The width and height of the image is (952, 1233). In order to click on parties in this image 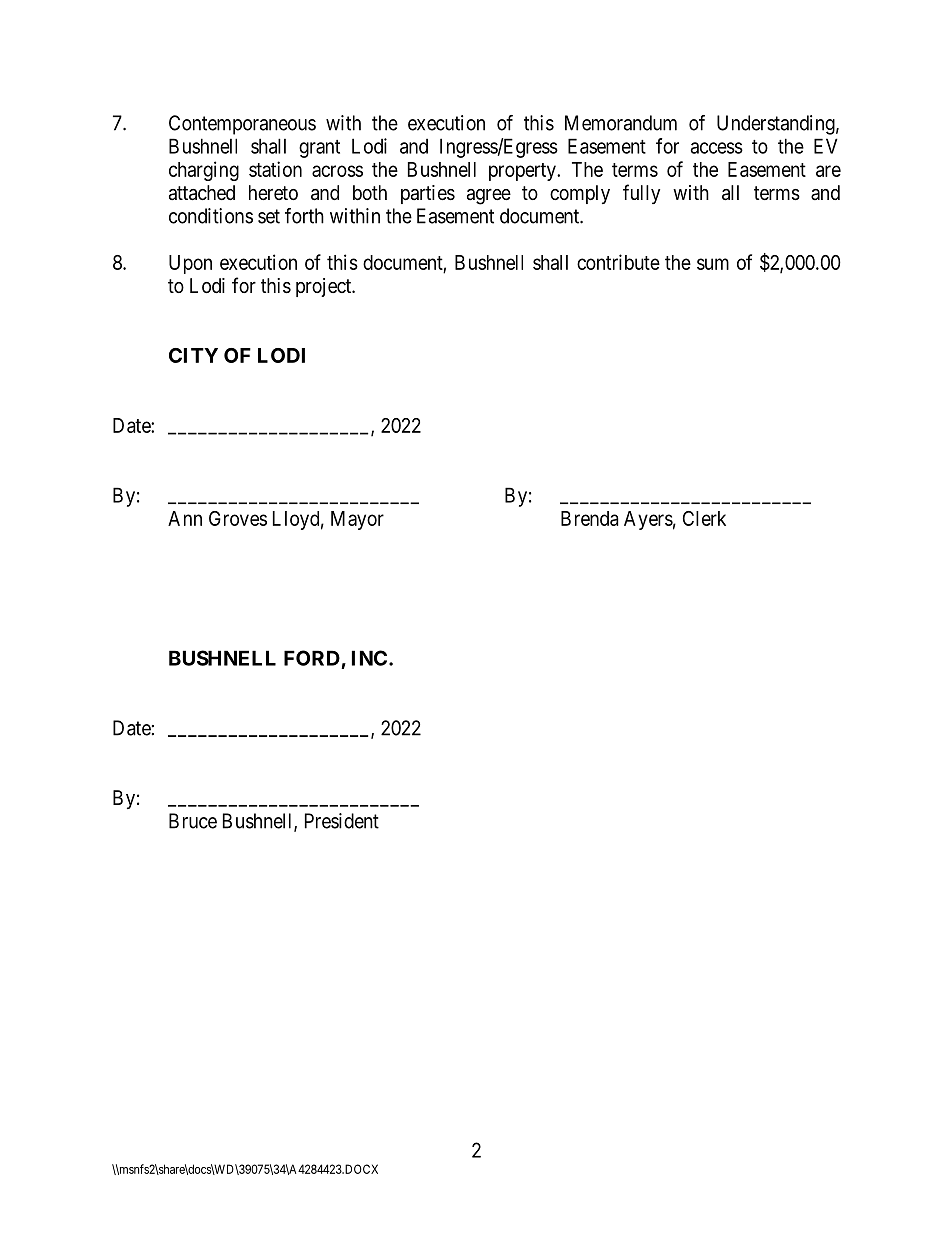, I will do `click(428, 194)`.
